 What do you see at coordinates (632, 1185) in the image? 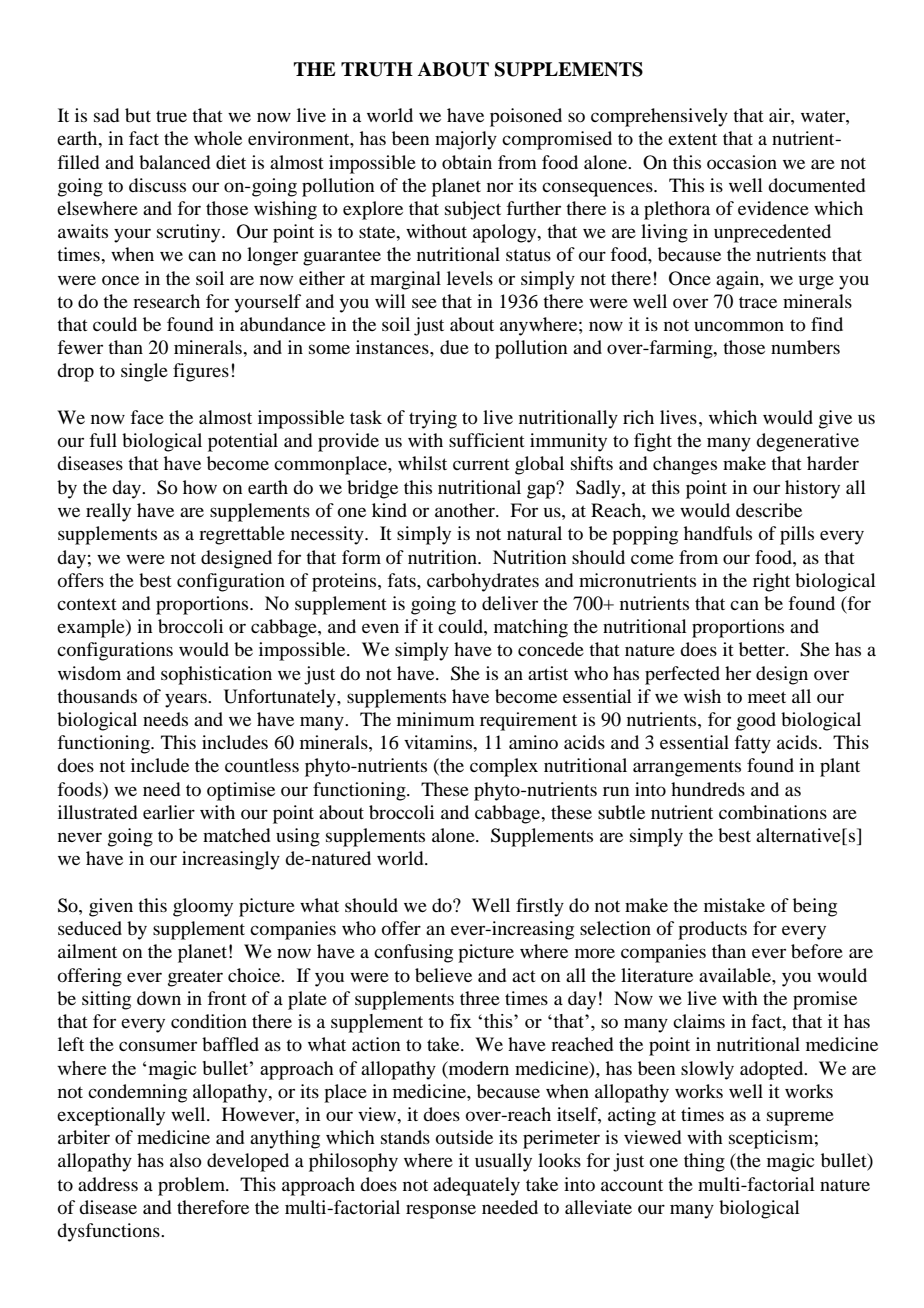
I see `account` at bounding box center [632, 1185].
